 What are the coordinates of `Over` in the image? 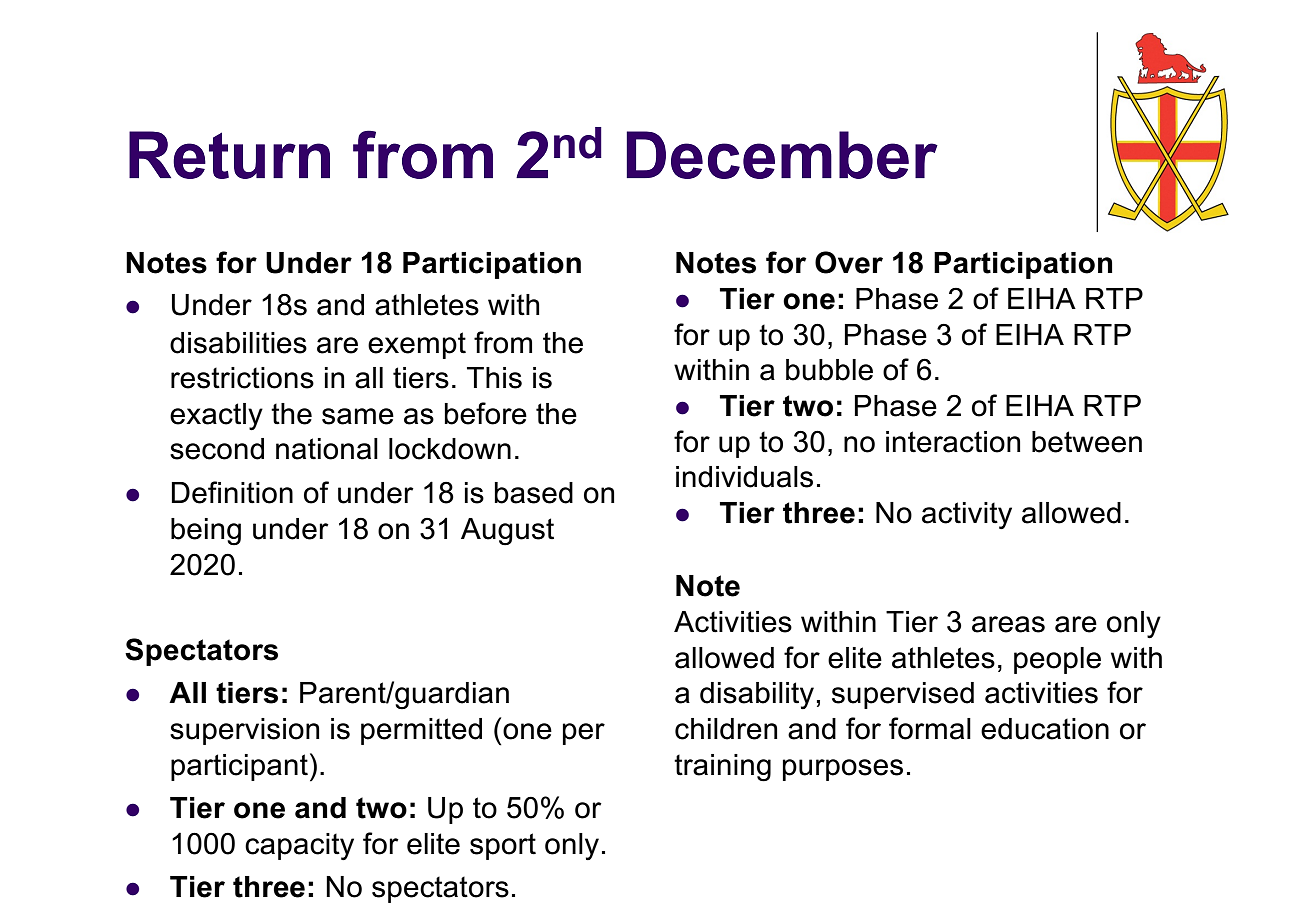 It's located at (849, 262).
